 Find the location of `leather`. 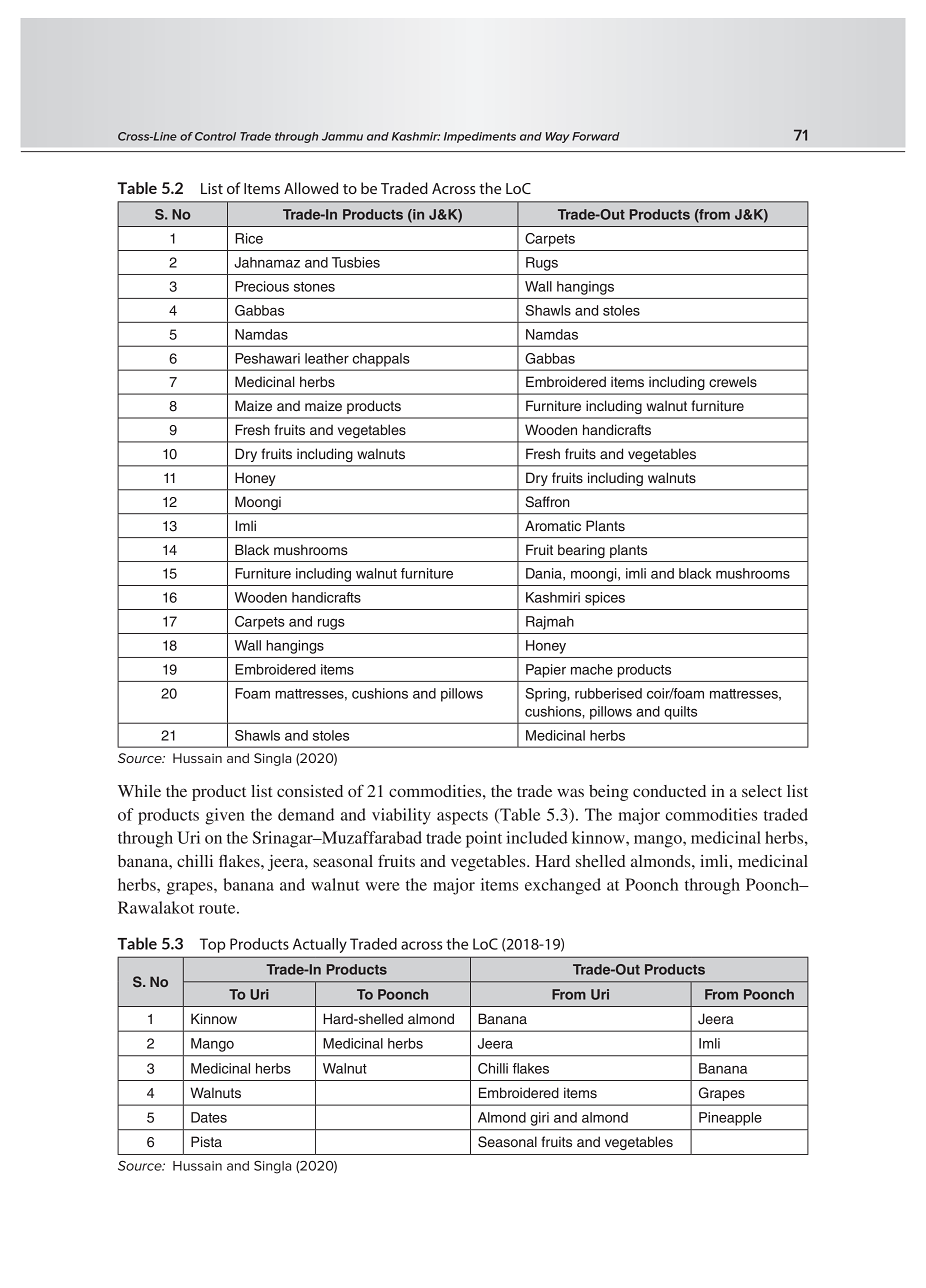

leather is located at coordinates (327, 358).
